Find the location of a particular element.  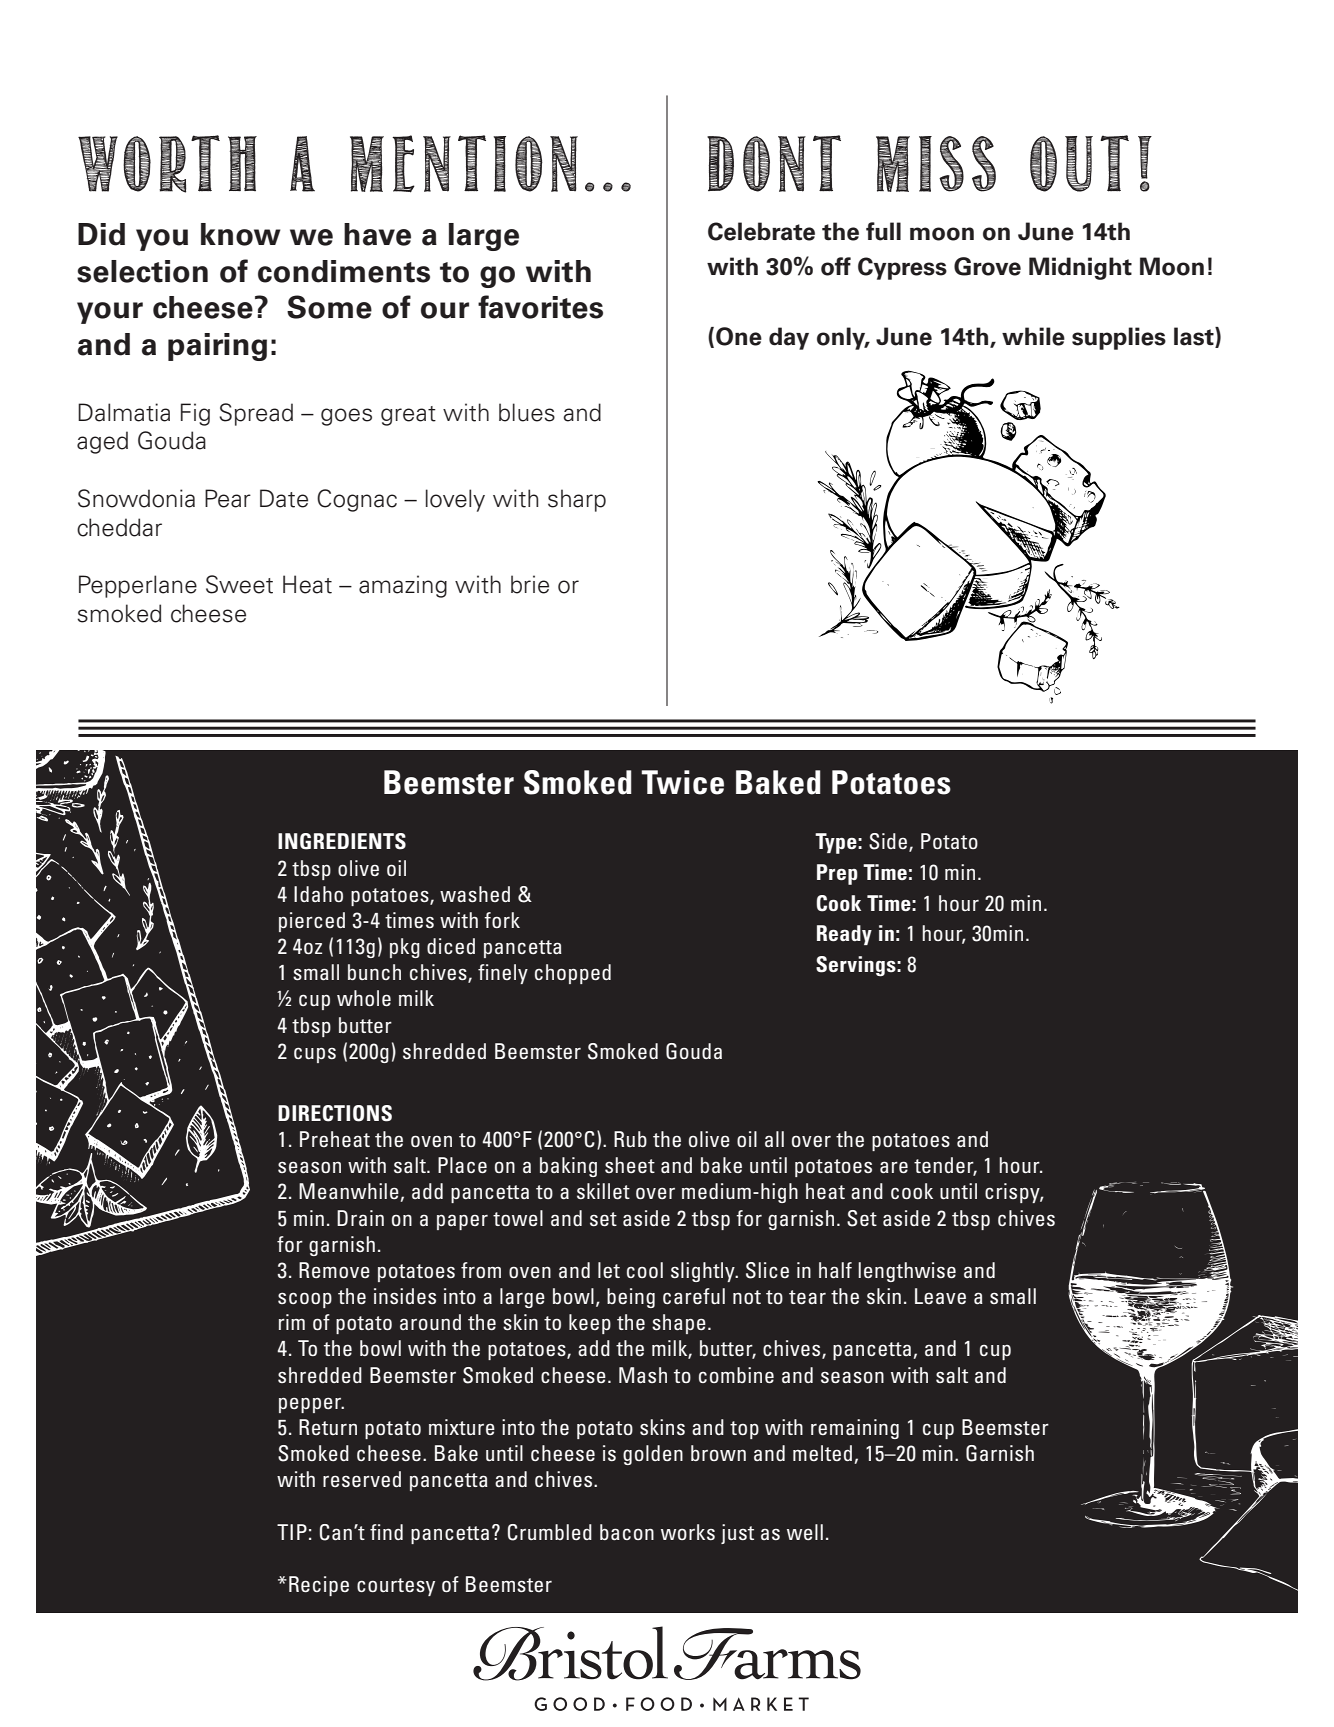

bacon is located at coordinates (627, 1532).
